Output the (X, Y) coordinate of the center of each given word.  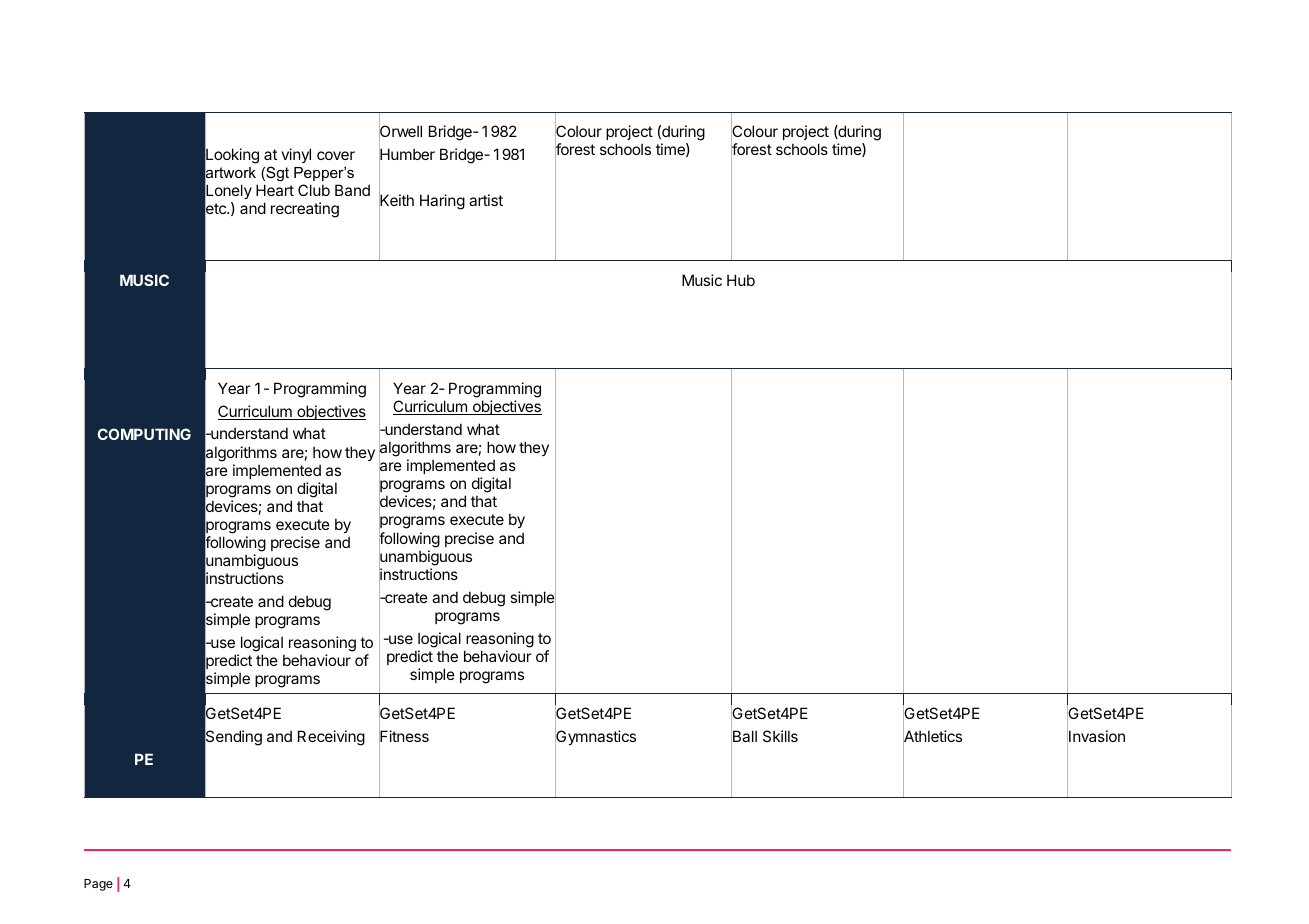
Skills (780, 736)
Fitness (404, 737)
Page (98, 885)
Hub (741, 280)
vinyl (296, 155)
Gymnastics (595, 738)
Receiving (331, 738)
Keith (396, 201)
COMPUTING (144, 434)
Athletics (932, 737)
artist (486, 200)
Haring (442, 202)
